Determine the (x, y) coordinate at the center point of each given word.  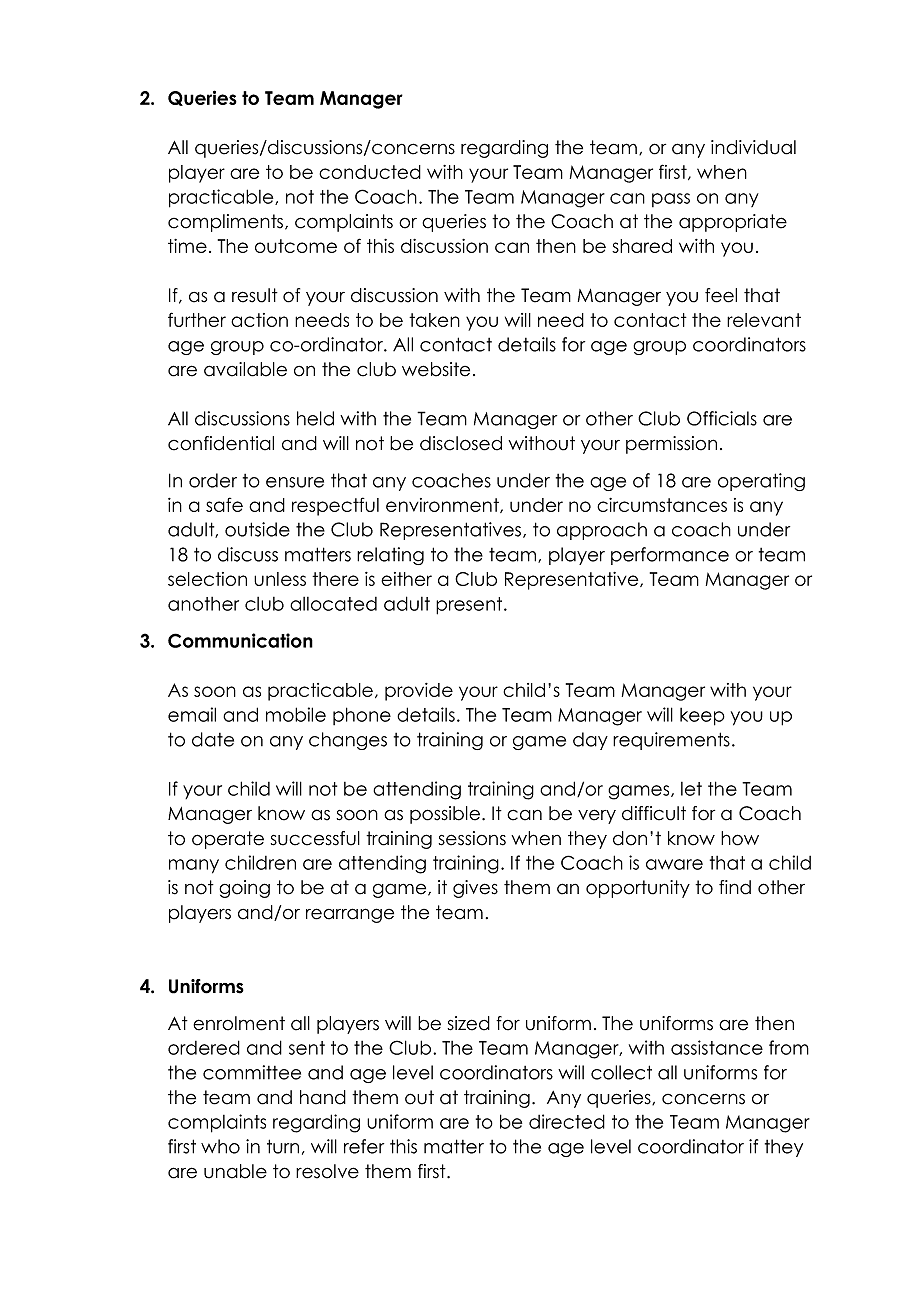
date (213, 739)
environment (443, 505)
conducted (370, 172)
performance (670, 556)
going (244, 889)
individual (753, 147)
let (691, 789)
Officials (722, 418)
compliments (227, 223)
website (436, 369)
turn (283, 1146)
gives (475, 889)
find (735, 887)
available (245, 369)
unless (280, 579)
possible (445, 815)
